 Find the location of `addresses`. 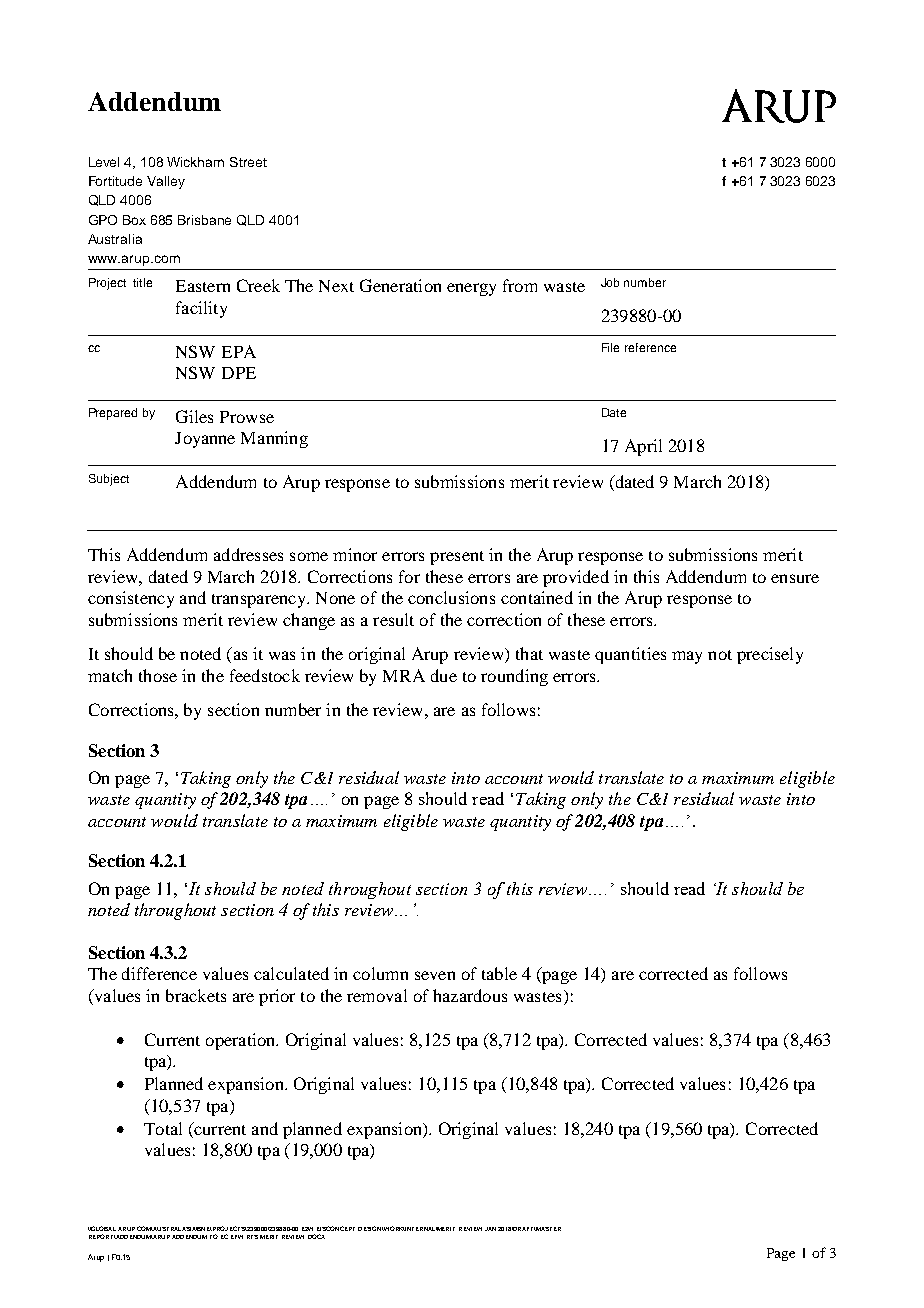

addresses is located at coordinates (248, 554).
